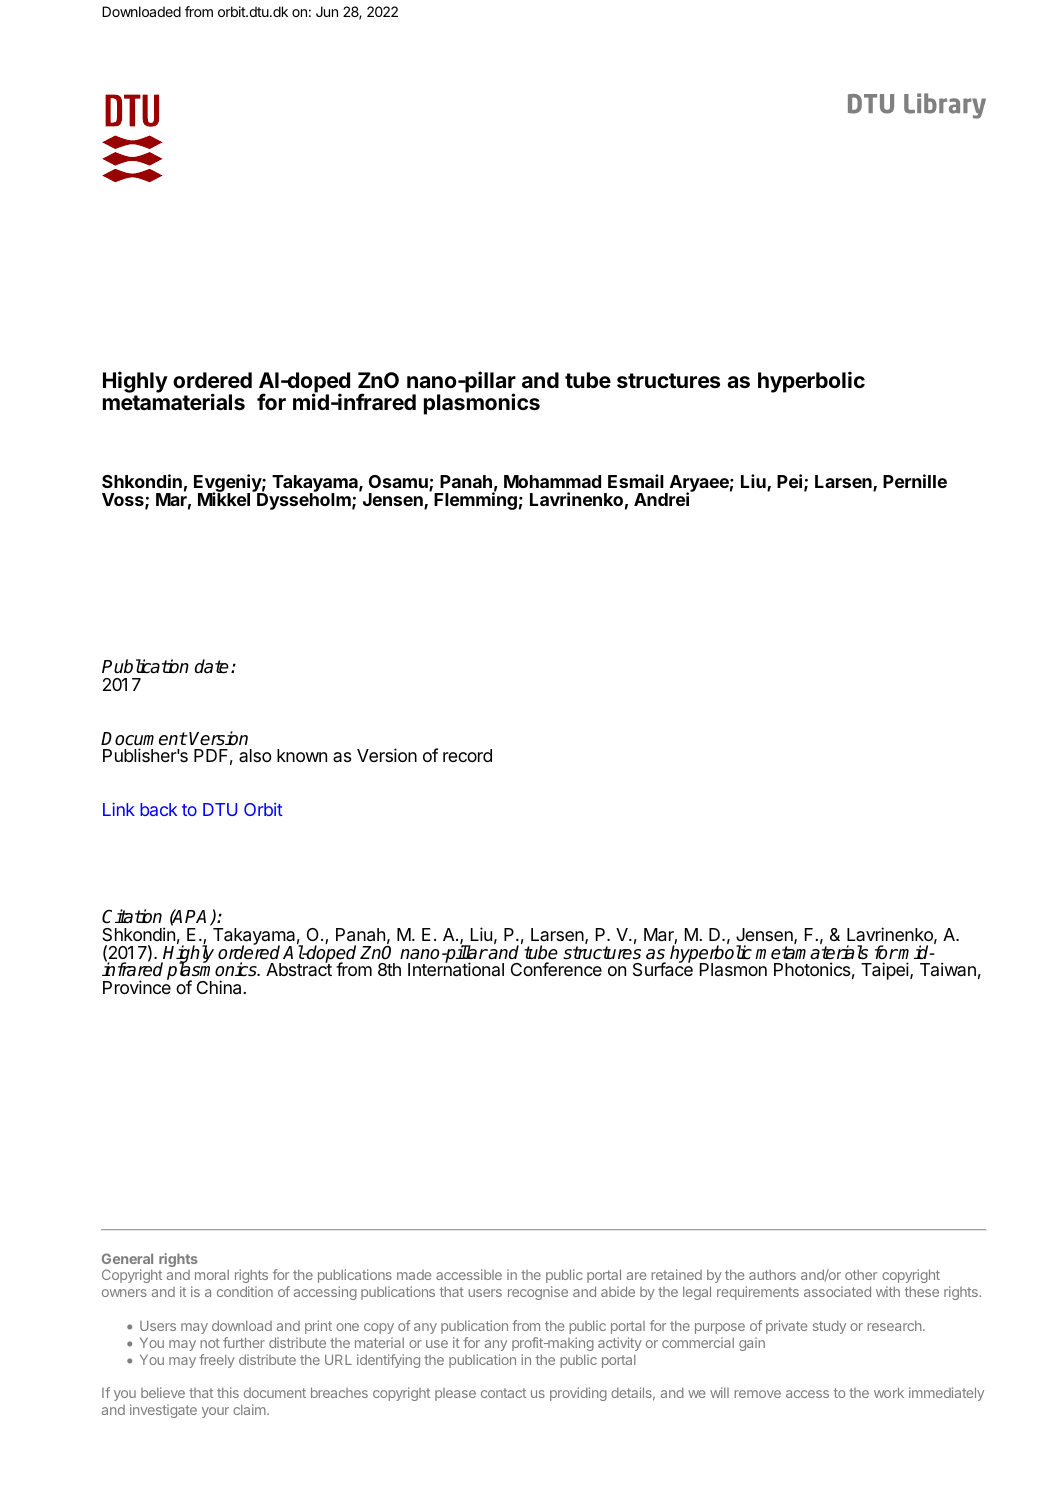  I want to click on freely, so click(217, 1361).
